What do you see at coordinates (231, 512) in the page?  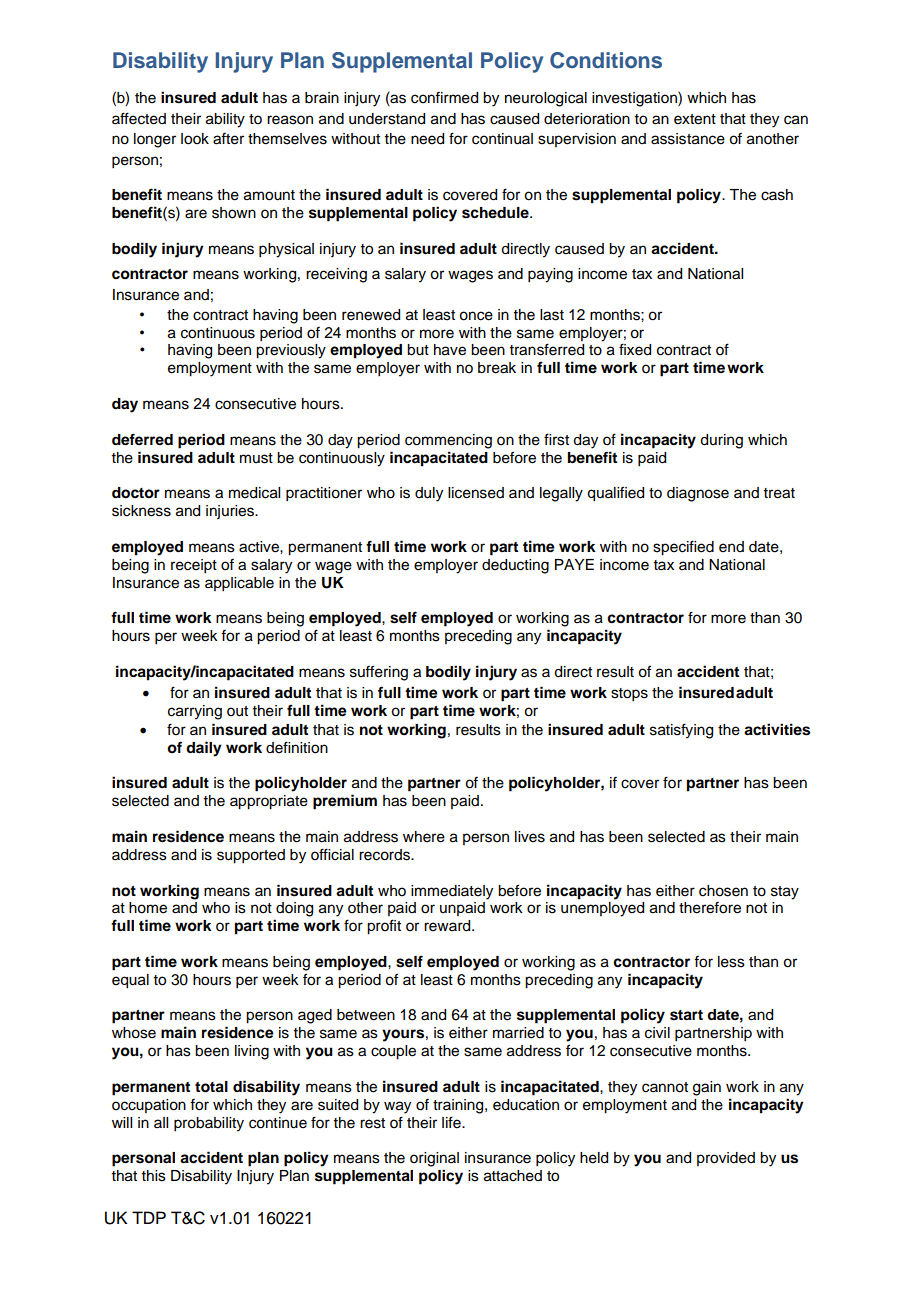 I see `injuries` at bounding box center [231, 512].
